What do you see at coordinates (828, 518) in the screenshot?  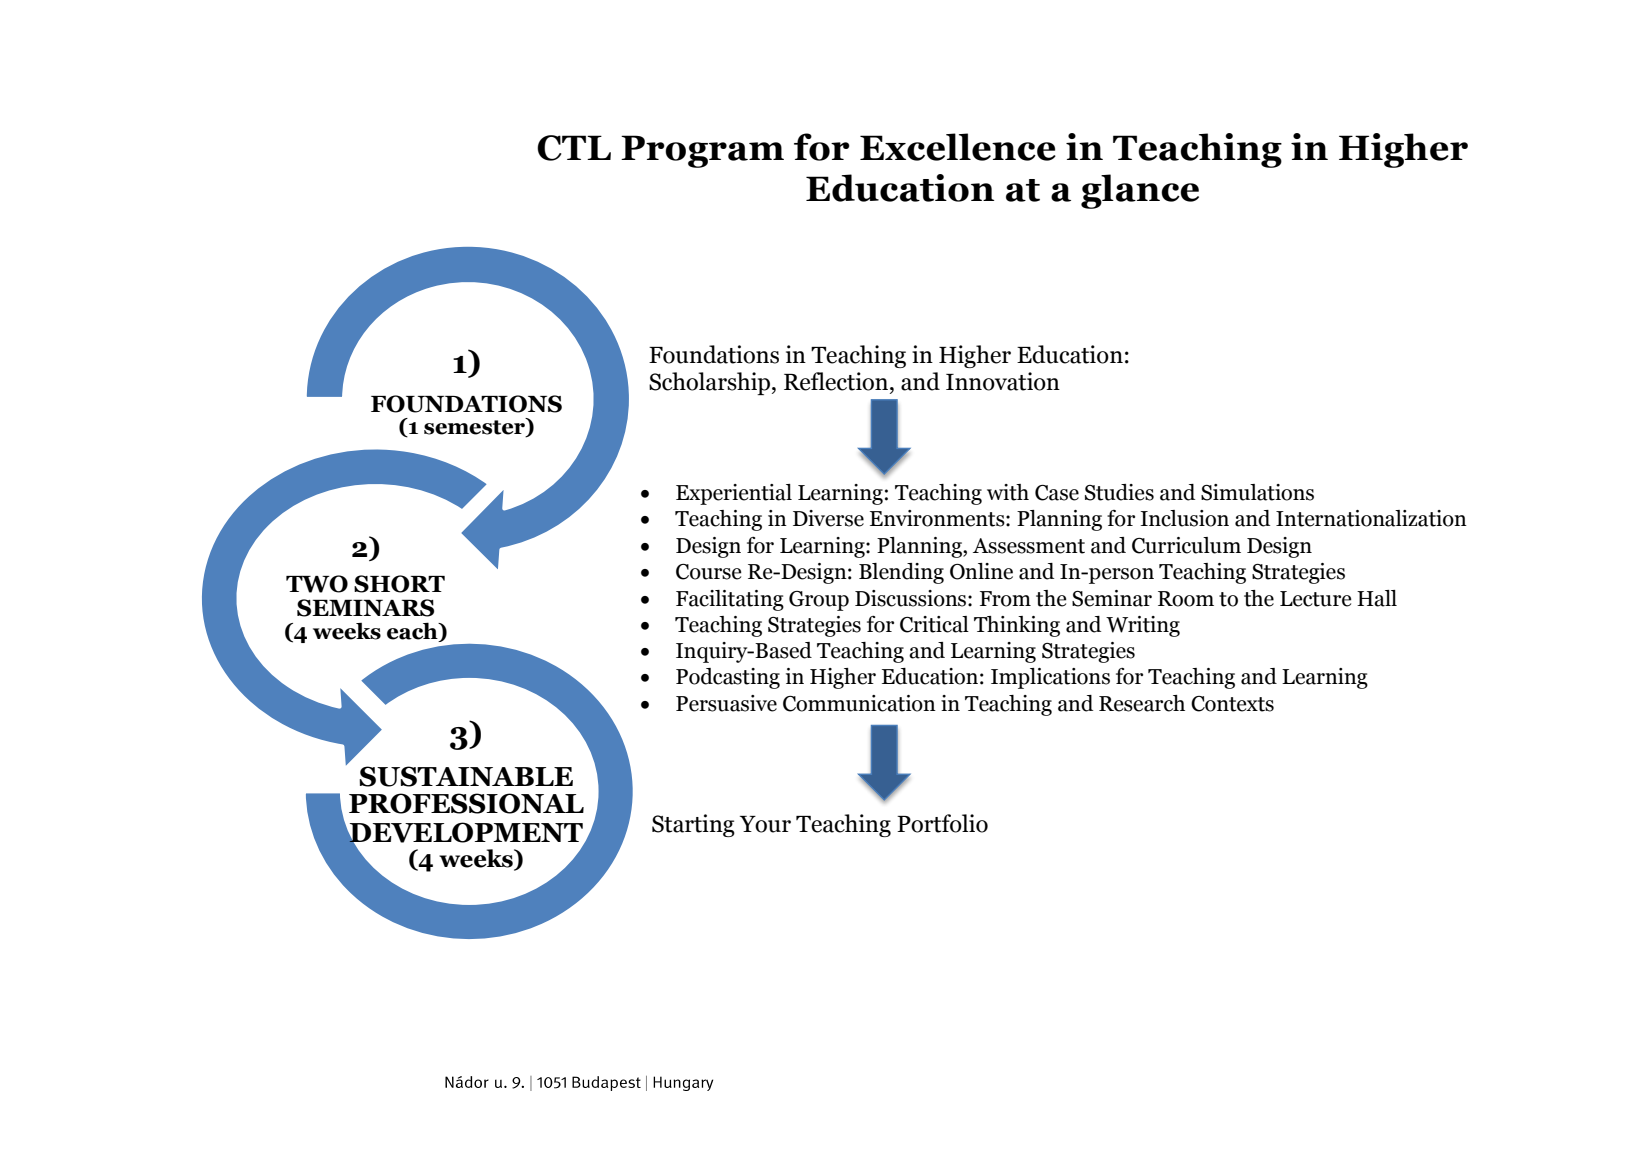 I see `Diverse` at bounding box center [828, 518].
